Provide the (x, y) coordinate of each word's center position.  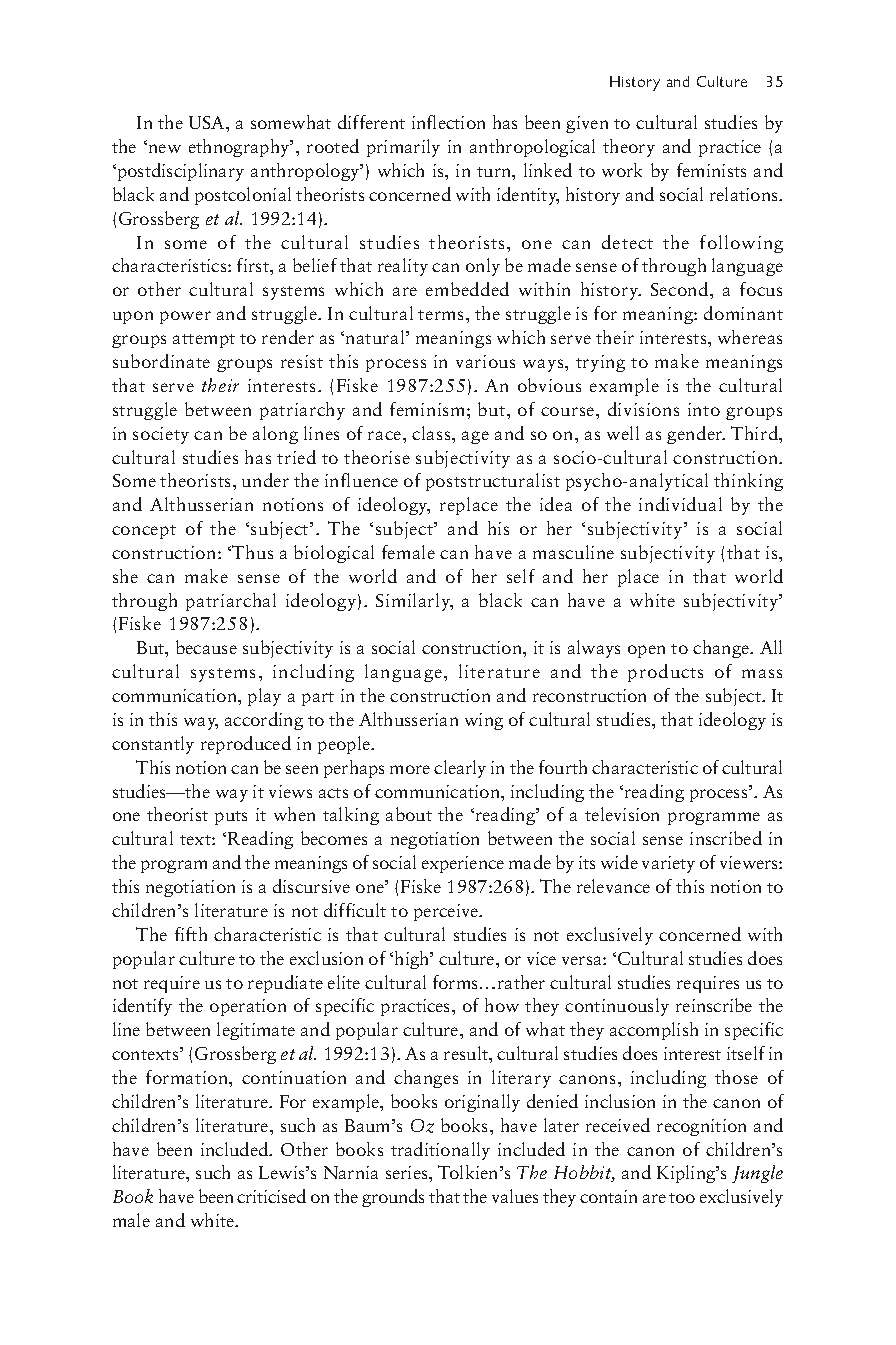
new (165, 148)
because (206, 647)
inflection (448, 122)
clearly (460, 769)
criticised (271, 1196)
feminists (711, 170)
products (665, 673)
